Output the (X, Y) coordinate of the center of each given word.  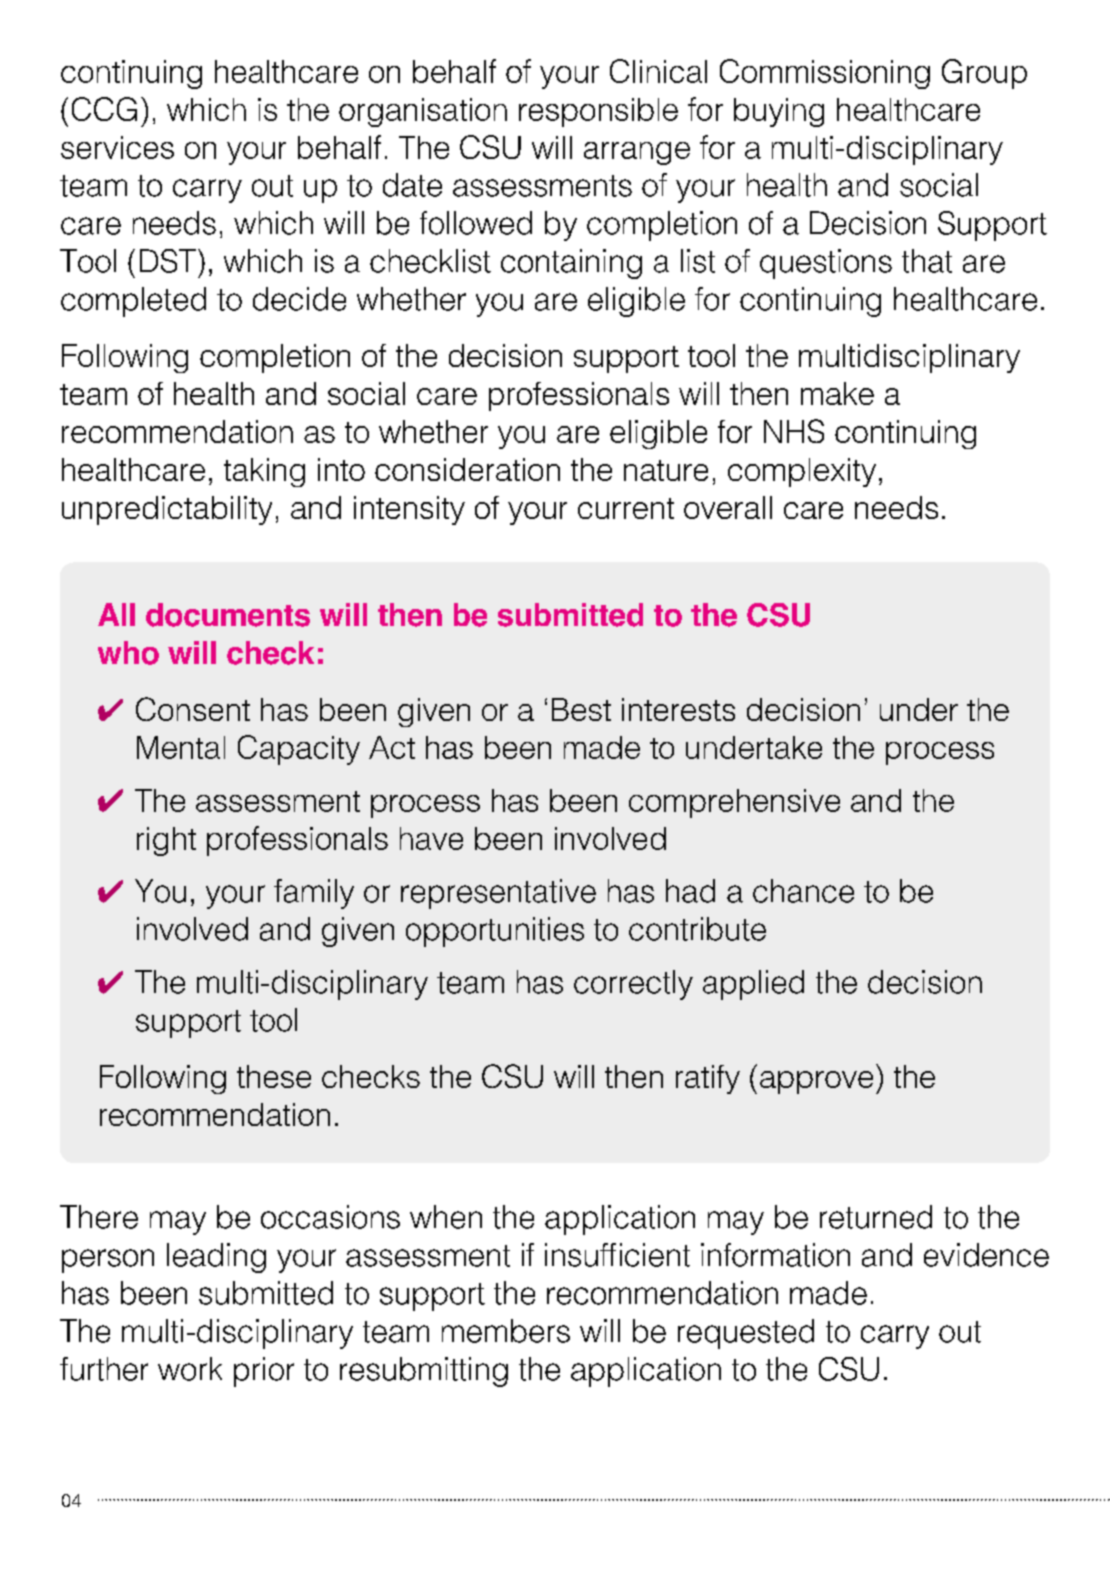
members (506, 1331)
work (190, 1369)
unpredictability (167, 510)
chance (803, 891)
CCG (104, 109)
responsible (598, 112)
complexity (802, 472)
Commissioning (825, 74)
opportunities (495, 932)
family (314, 894)
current (626, 508)
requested (746, 1334)
